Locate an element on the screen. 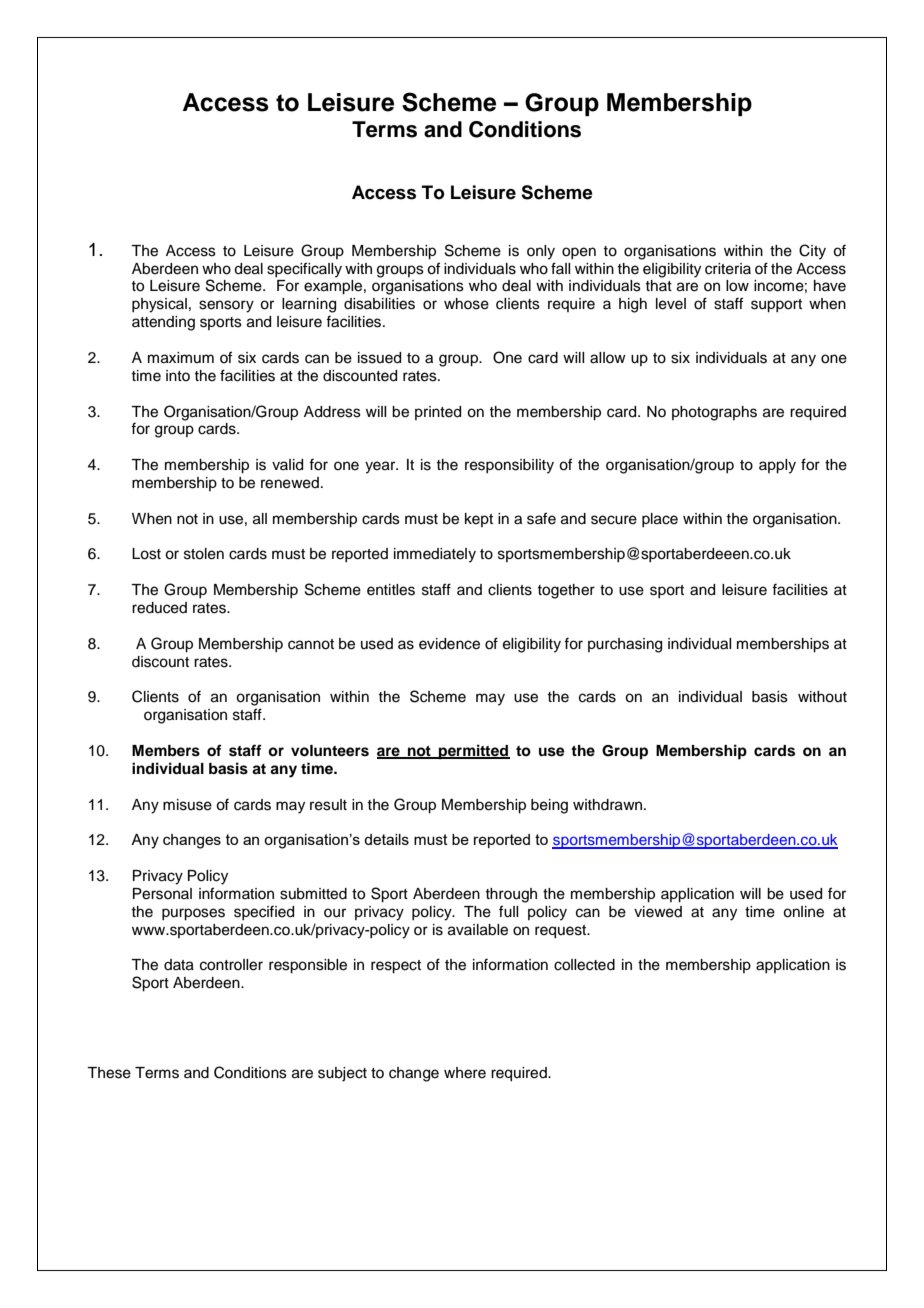  purchasing is located at coordinates (625, 645).
